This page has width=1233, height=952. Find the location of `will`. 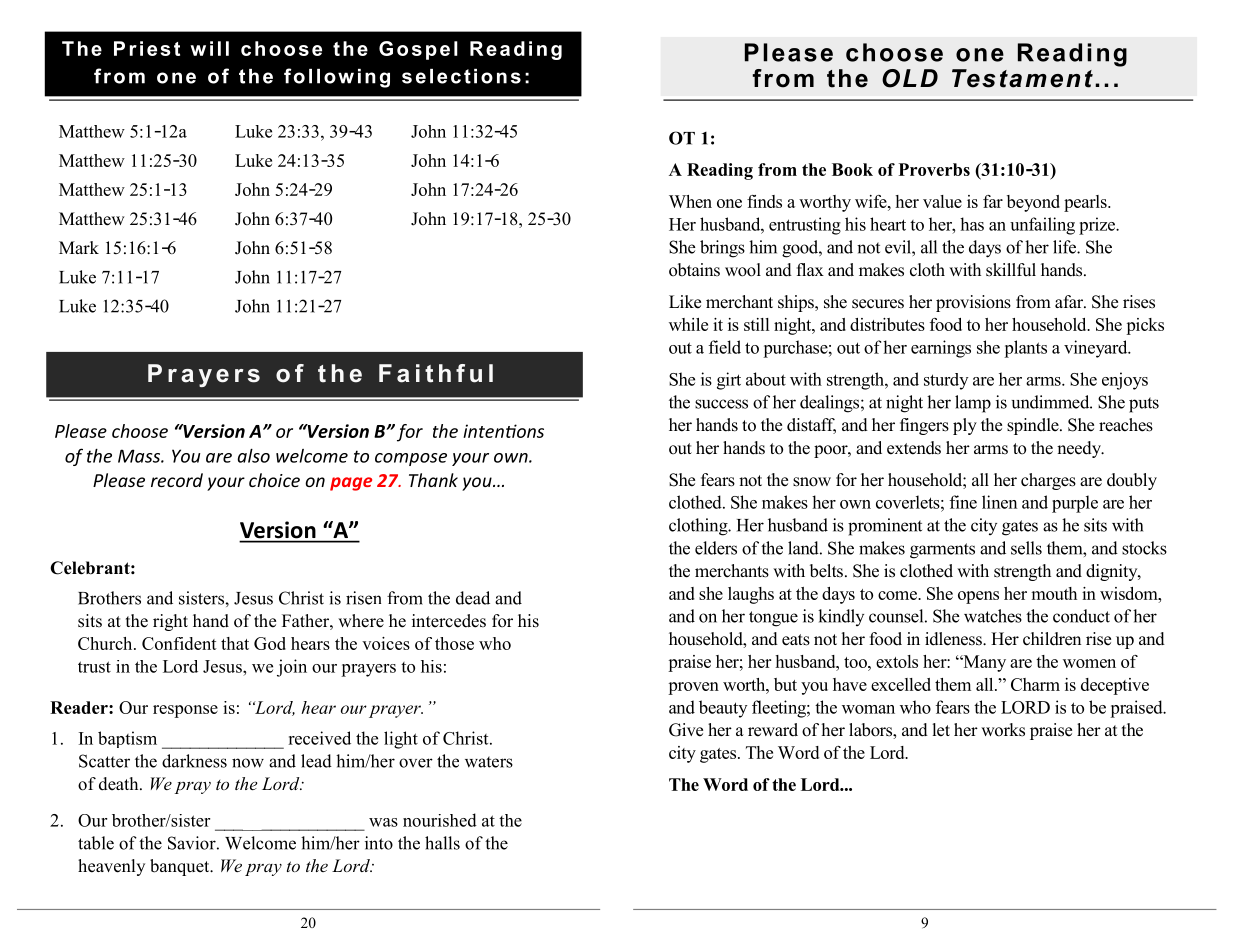

will is located at coordinates (209, 48).
